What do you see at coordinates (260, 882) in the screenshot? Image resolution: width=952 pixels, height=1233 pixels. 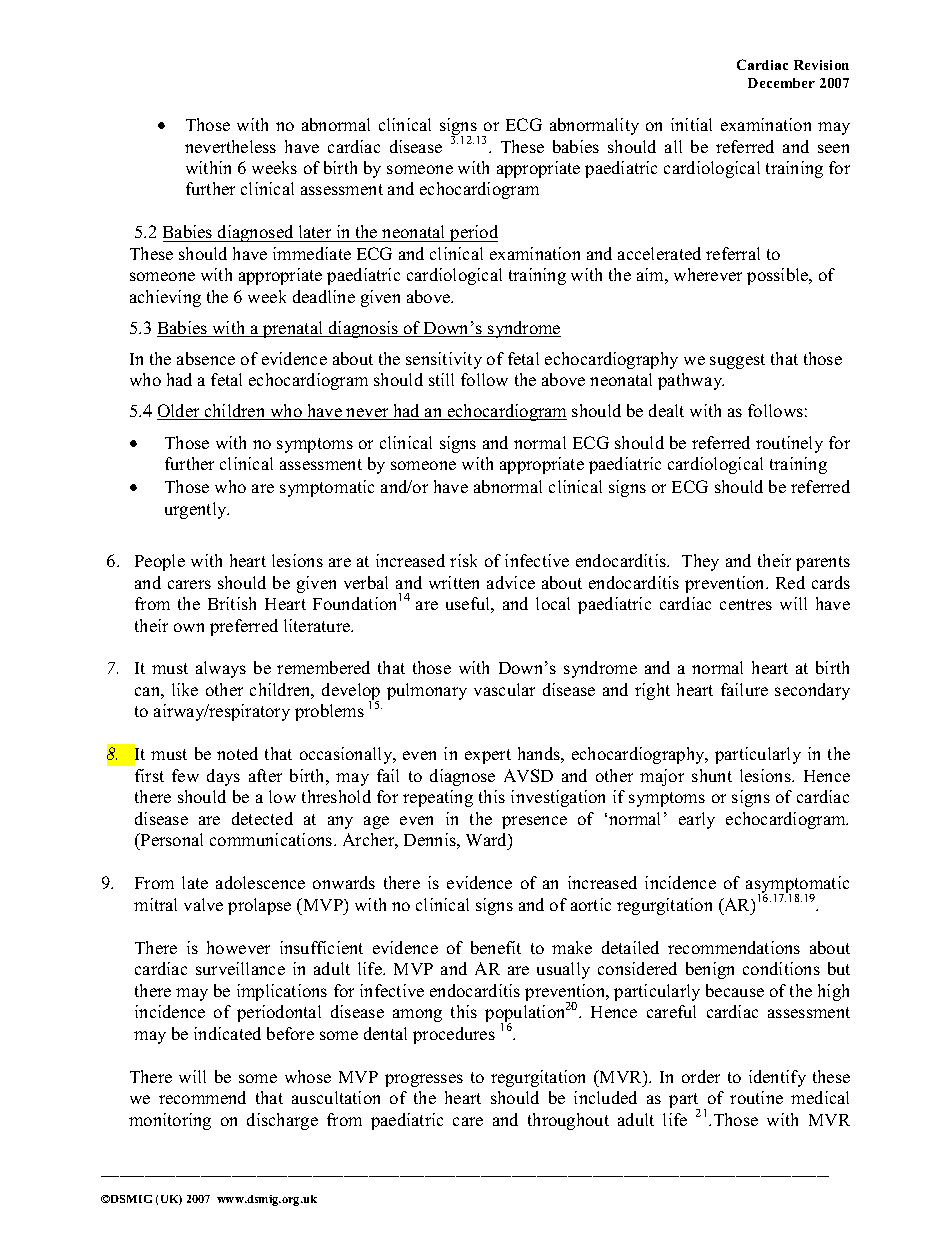 I see `adolescence` at bounding box center [260, 882].
